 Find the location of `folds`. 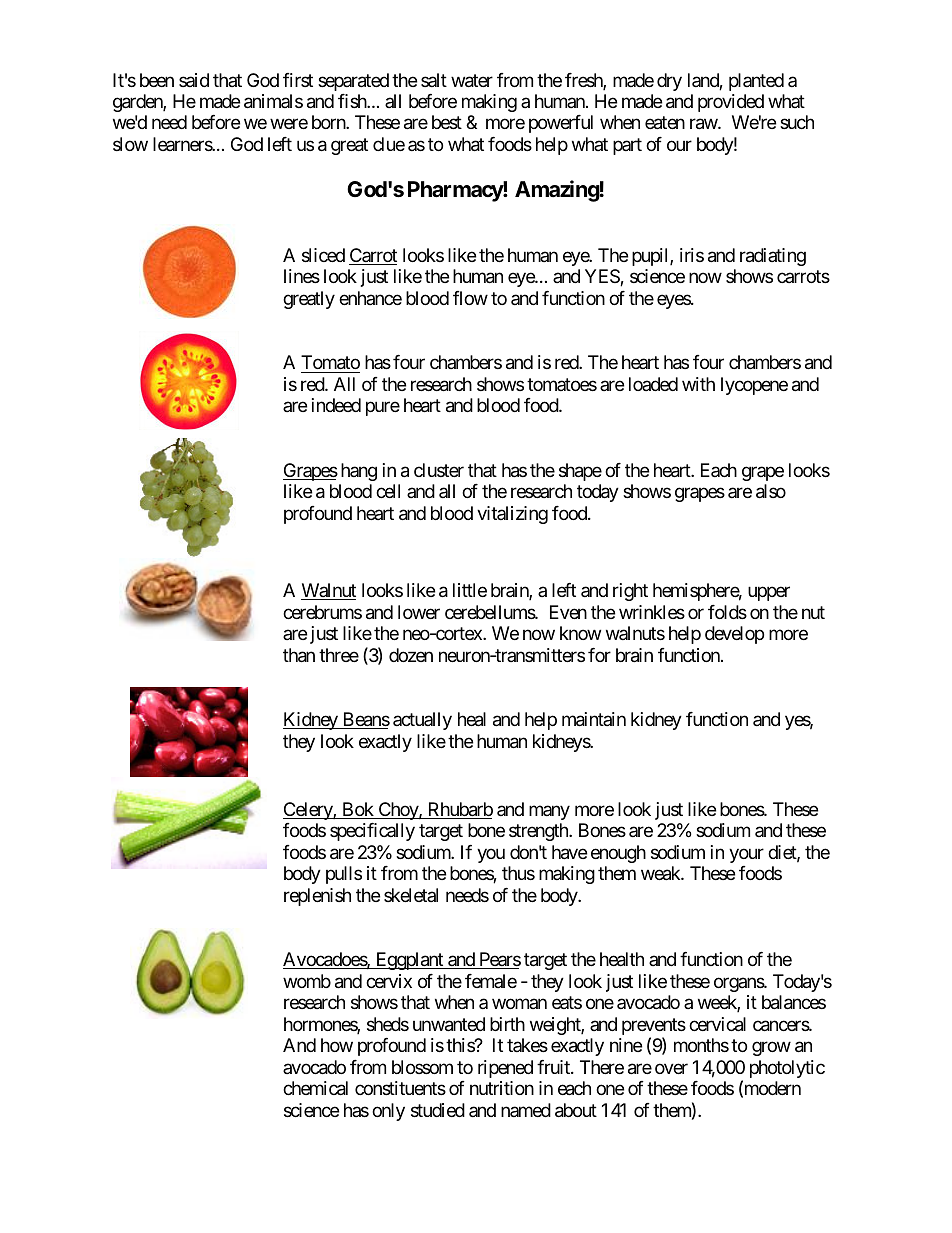

folds is located at coordinates (727, 612).
